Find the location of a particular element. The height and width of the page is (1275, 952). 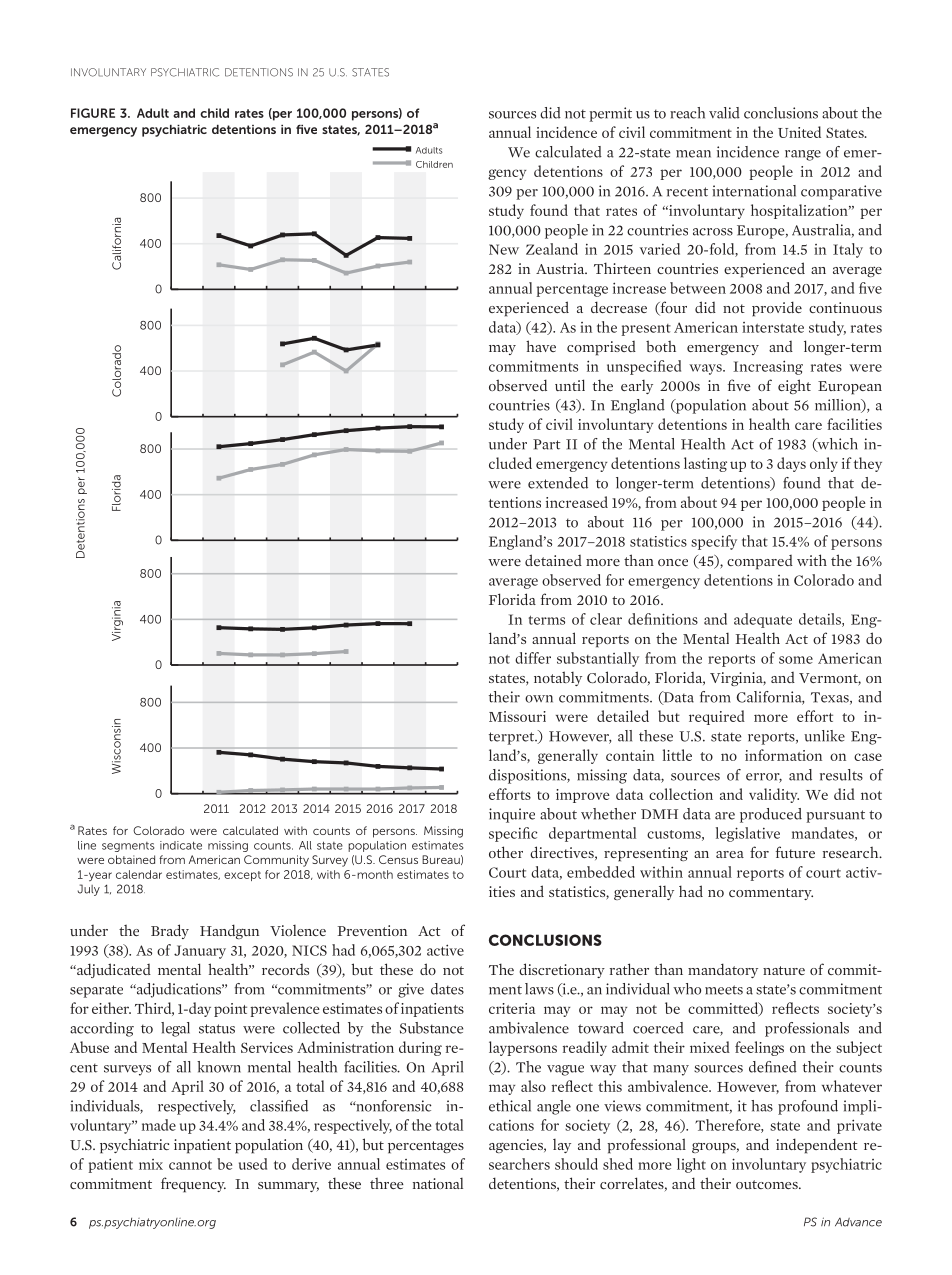

permit is located at coordinates (610, 114).
